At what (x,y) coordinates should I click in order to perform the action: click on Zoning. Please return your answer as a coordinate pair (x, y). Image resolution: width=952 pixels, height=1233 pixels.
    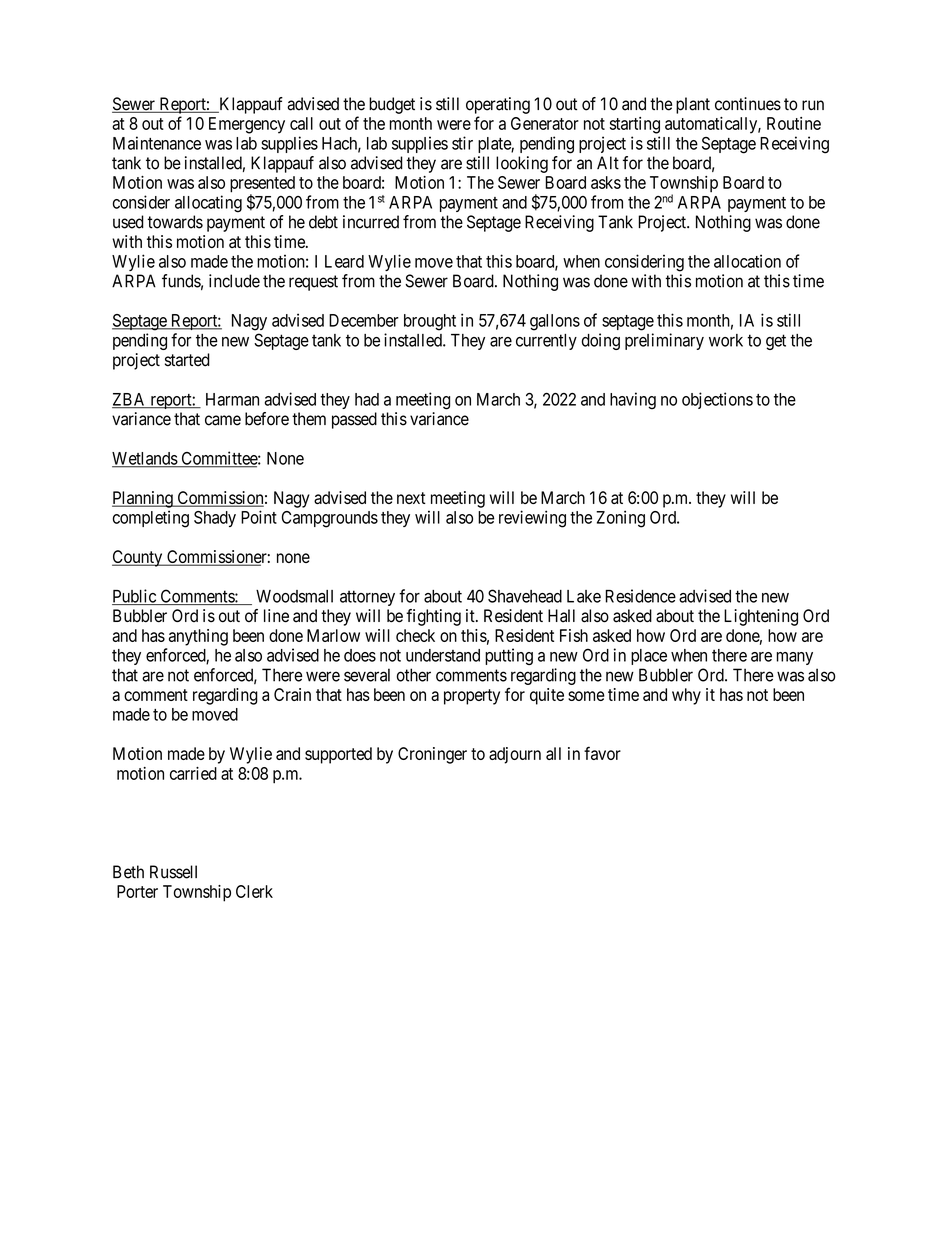
    Looking at the image, I should click on (620, 519).
